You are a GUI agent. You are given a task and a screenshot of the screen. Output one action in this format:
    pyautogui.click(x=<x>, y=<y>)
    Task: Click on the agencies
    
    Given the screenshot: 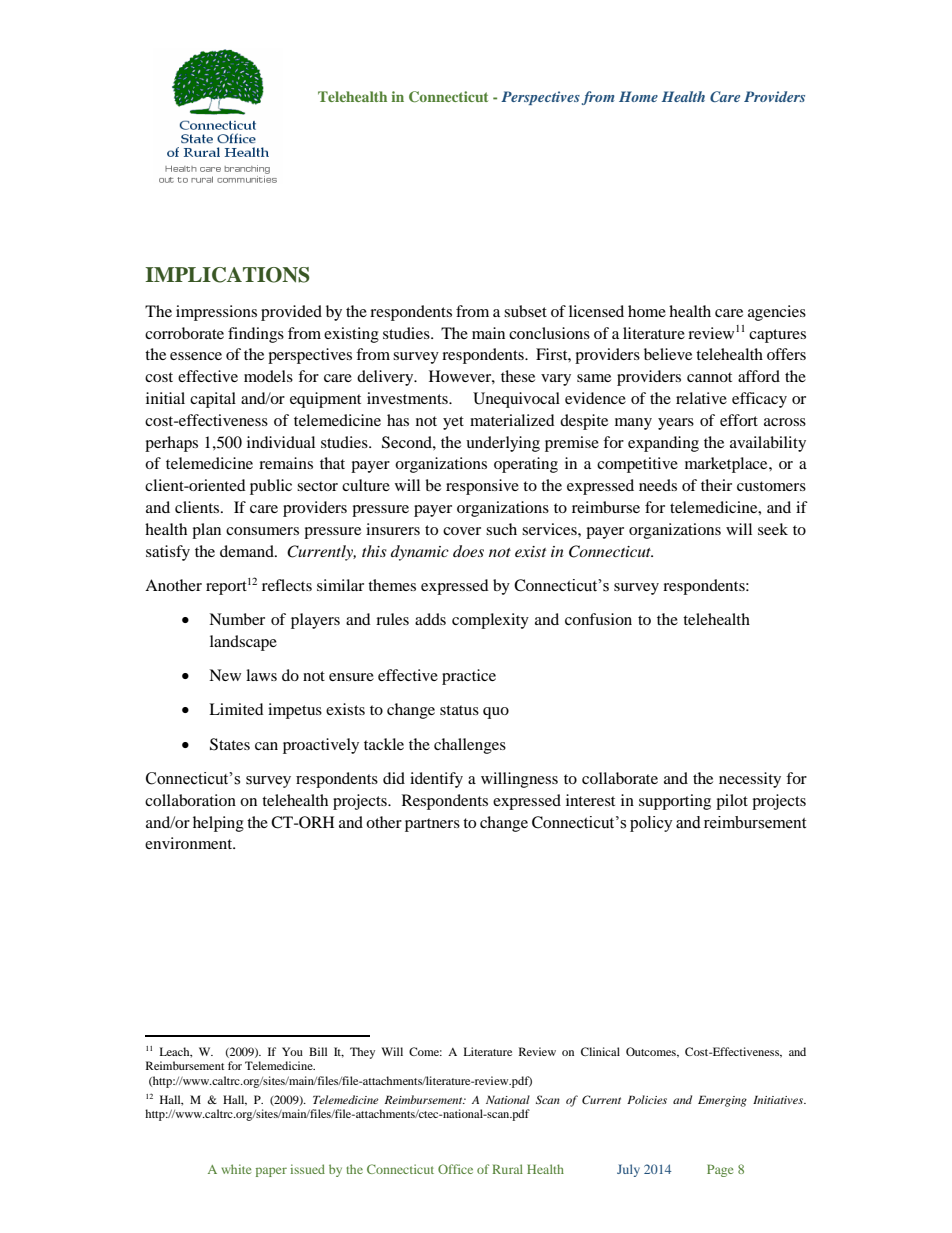 What is the action you would take?
    pyautogui.click(x=777, y=313)
